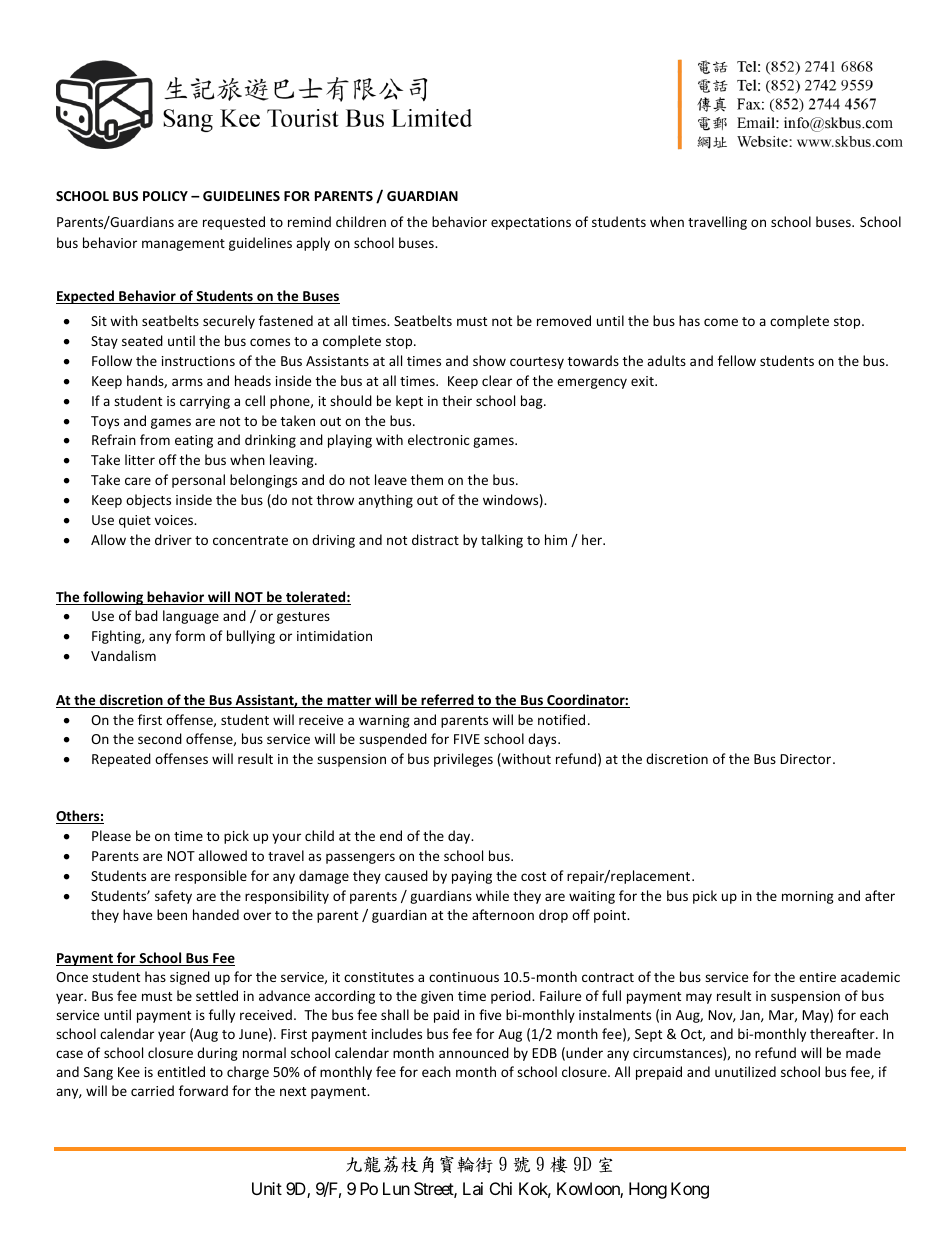 This image has height=1233, width=952. Describe the element at coordinates (447, 701) in the image. I see `referred` at that location.
